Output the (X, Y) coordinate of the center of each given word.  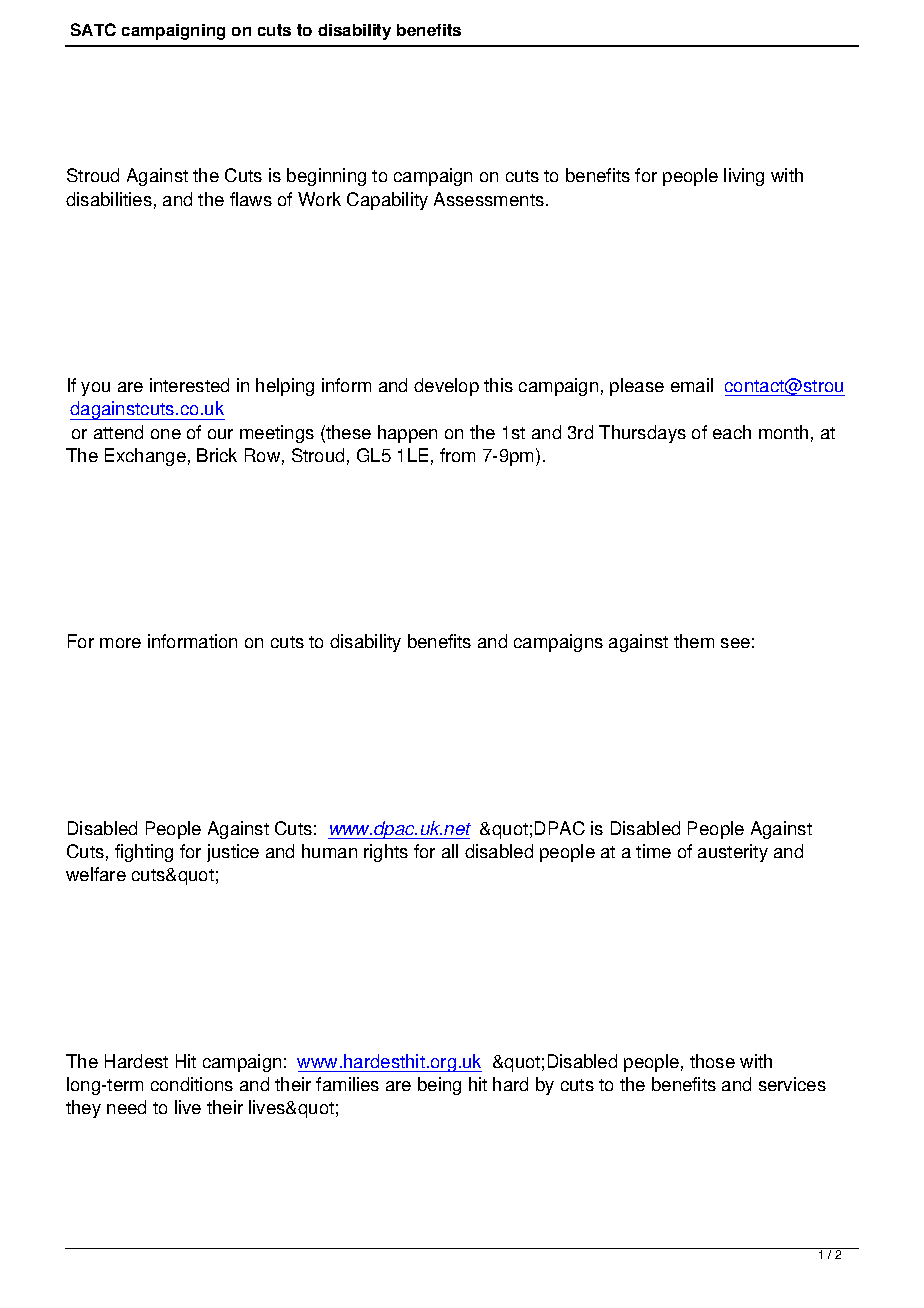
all (450, 851)
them (694, 641)
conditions (192, 1084)
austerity (733, 853)
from (457, 455)
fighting (144, 853)
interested (189, 385)
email (692, 385)
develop (446, 387)
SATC (93, 29)
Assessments (489, 199)
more (120, 643)
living (744, 177)
